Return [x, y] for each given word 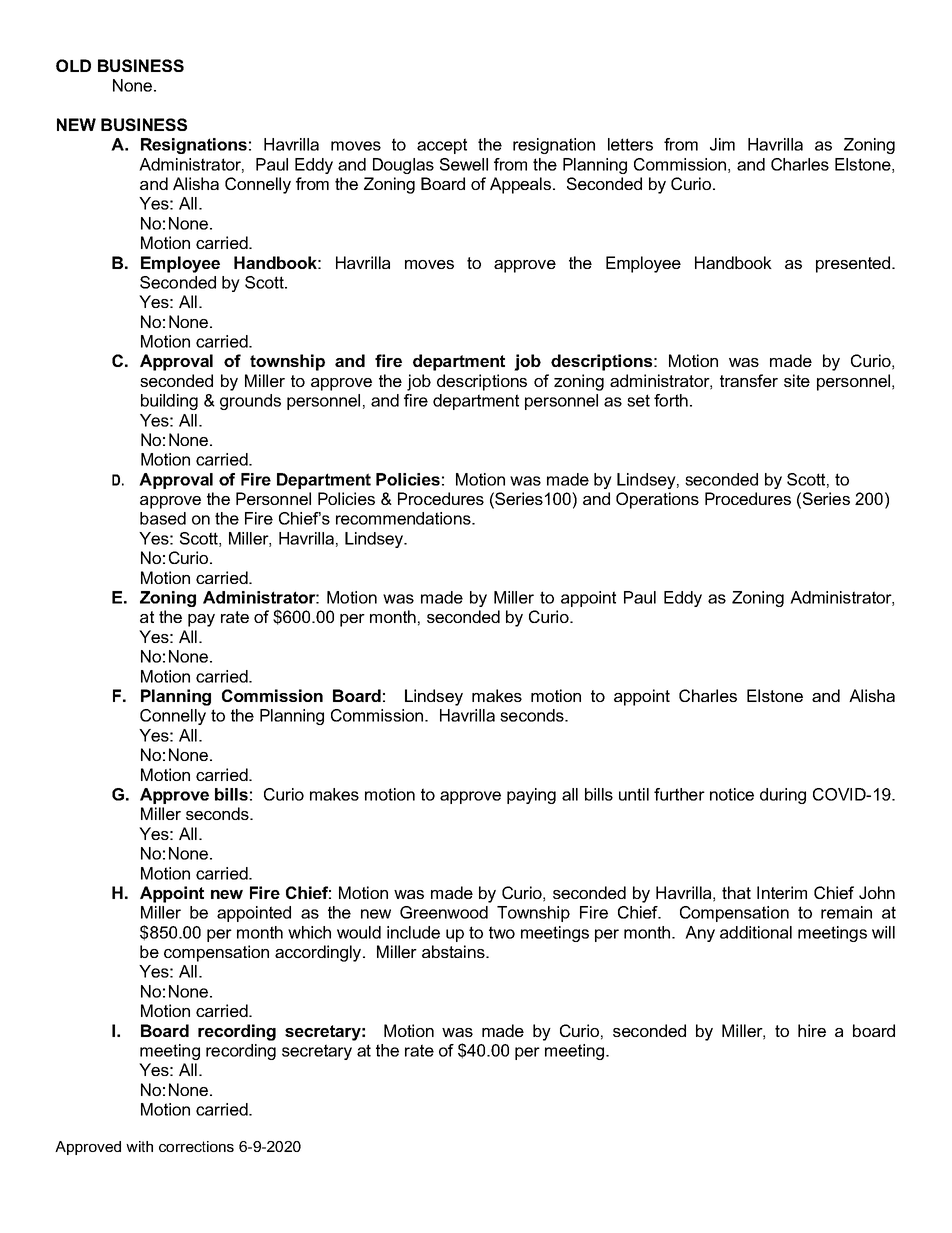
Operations [657, 500]
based [163, 518]
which [309, 932]
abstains [454, 951]
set [638, 400]
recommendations [404, 518]
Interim [782, 892]
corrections [196, 1146]
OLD [73, 65]
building [169, 402]
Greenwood [444, 912]
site [797, 380]
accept [442, 146]
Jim [722, 144]
